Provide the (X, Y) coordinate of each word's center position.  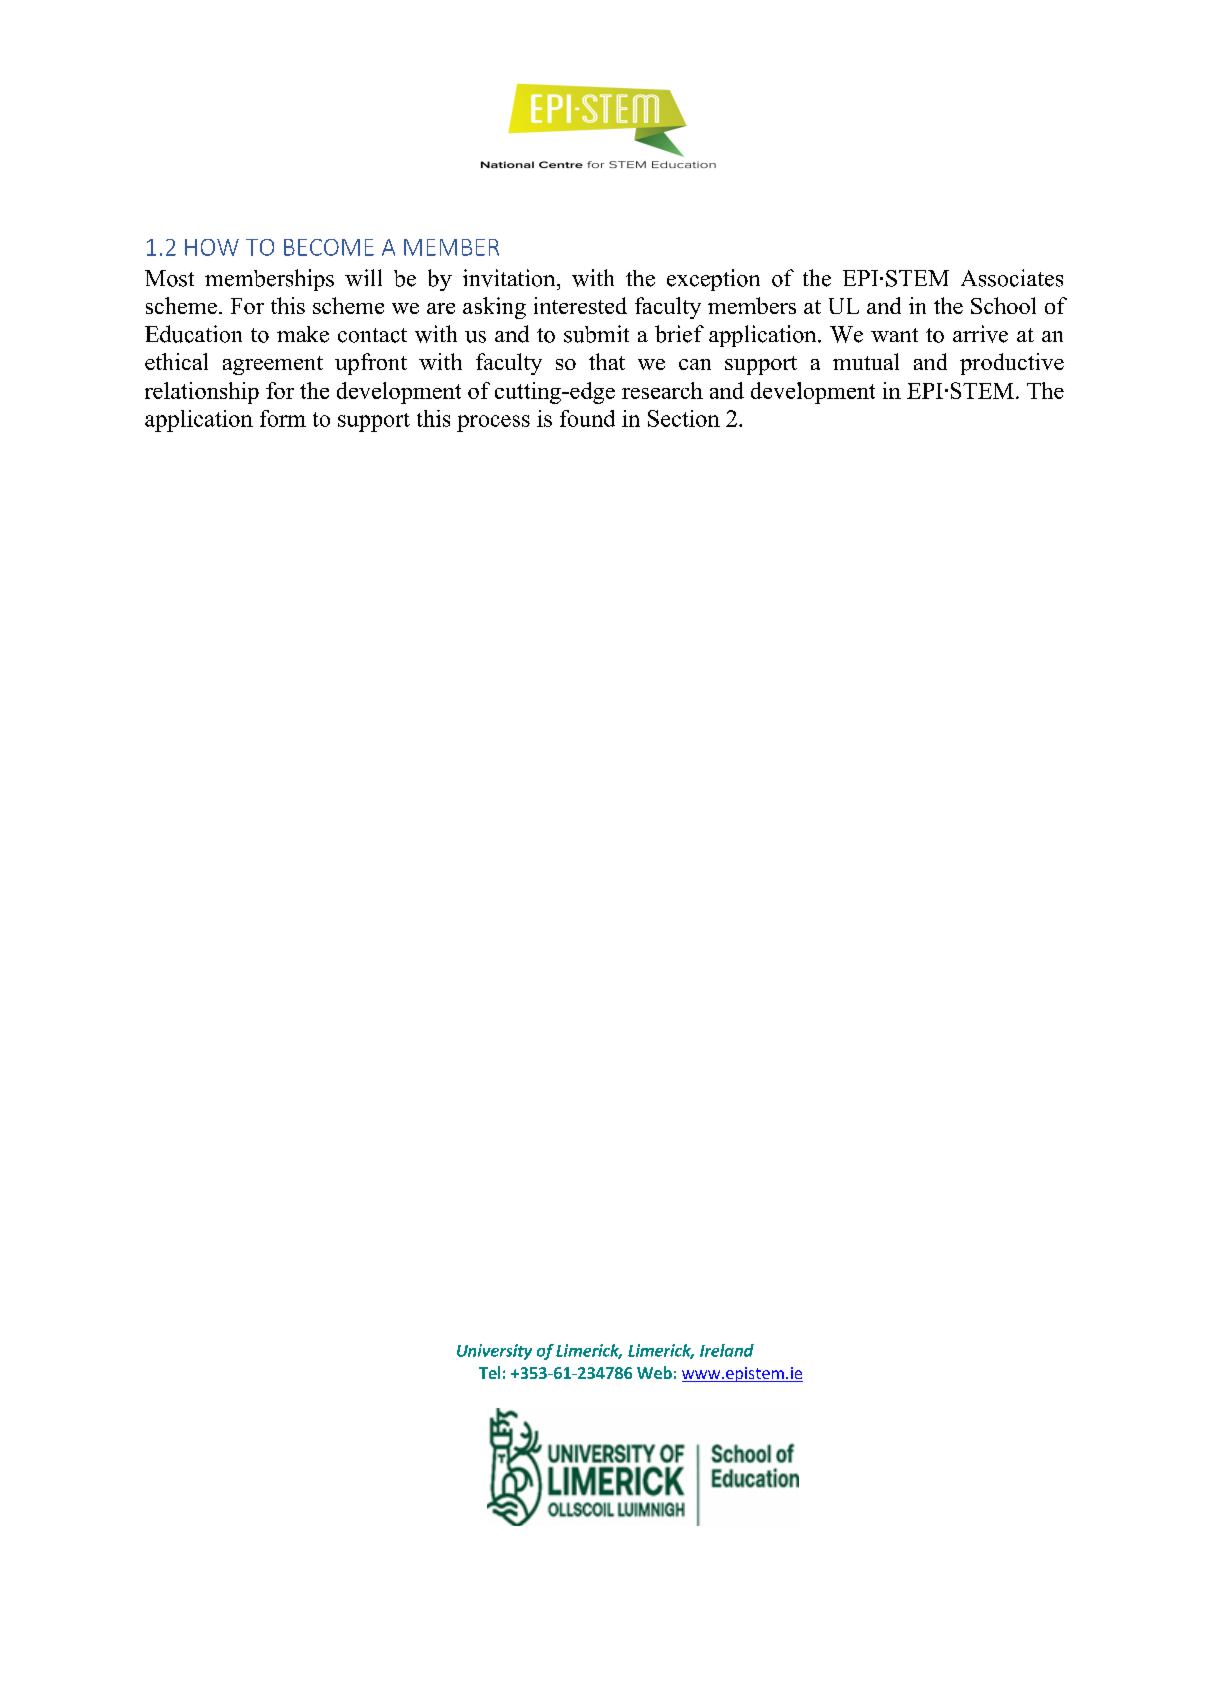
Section (684, 418)
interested (580, 305)
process (493, 423)
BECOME (329, 247)
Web (654, 1372)
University (494, 1352)
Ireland (727, 1350)
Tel (489, 1372)
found (587, 418)
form (283, 418)
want (894, 335)
